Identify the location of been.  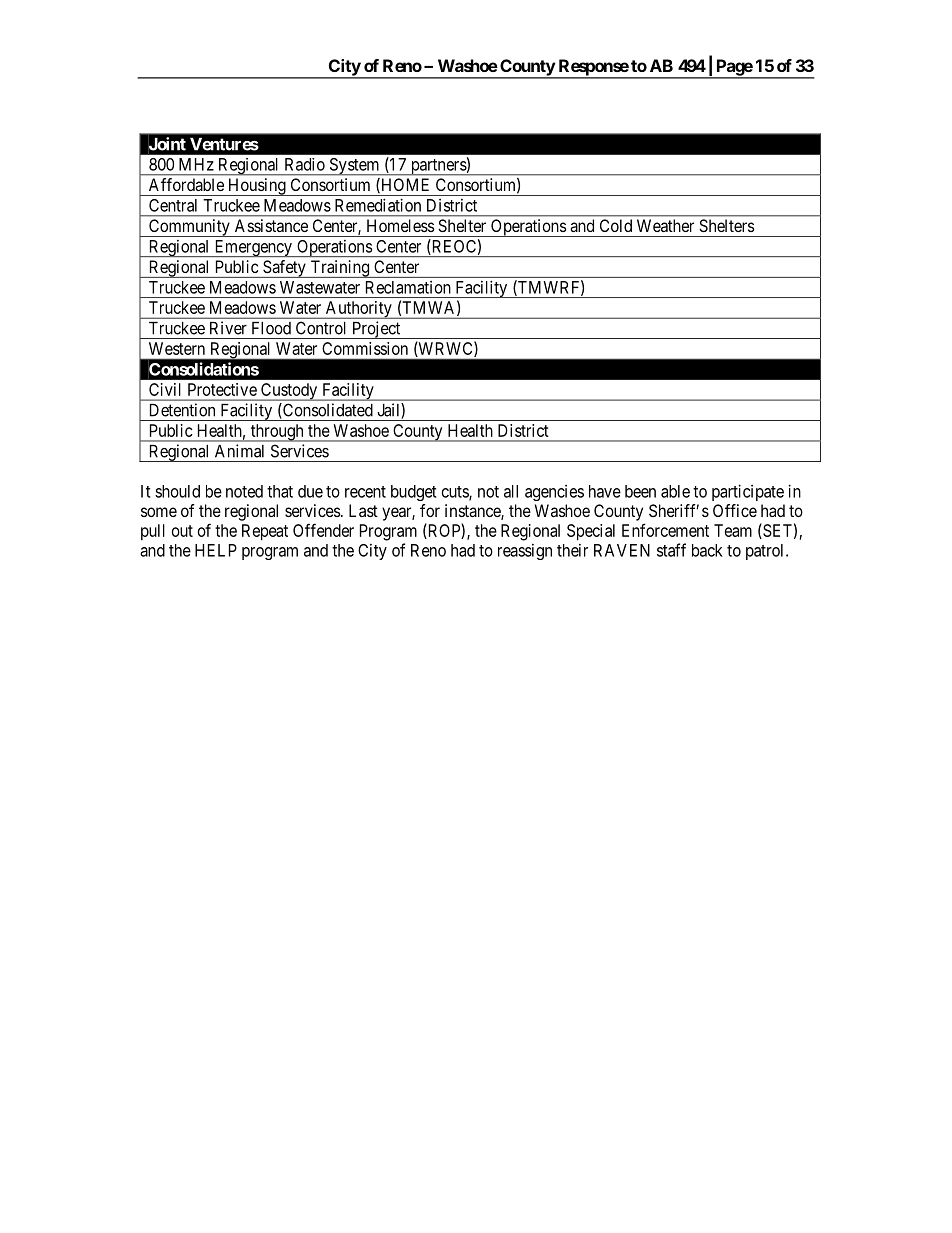
(640, 491).
